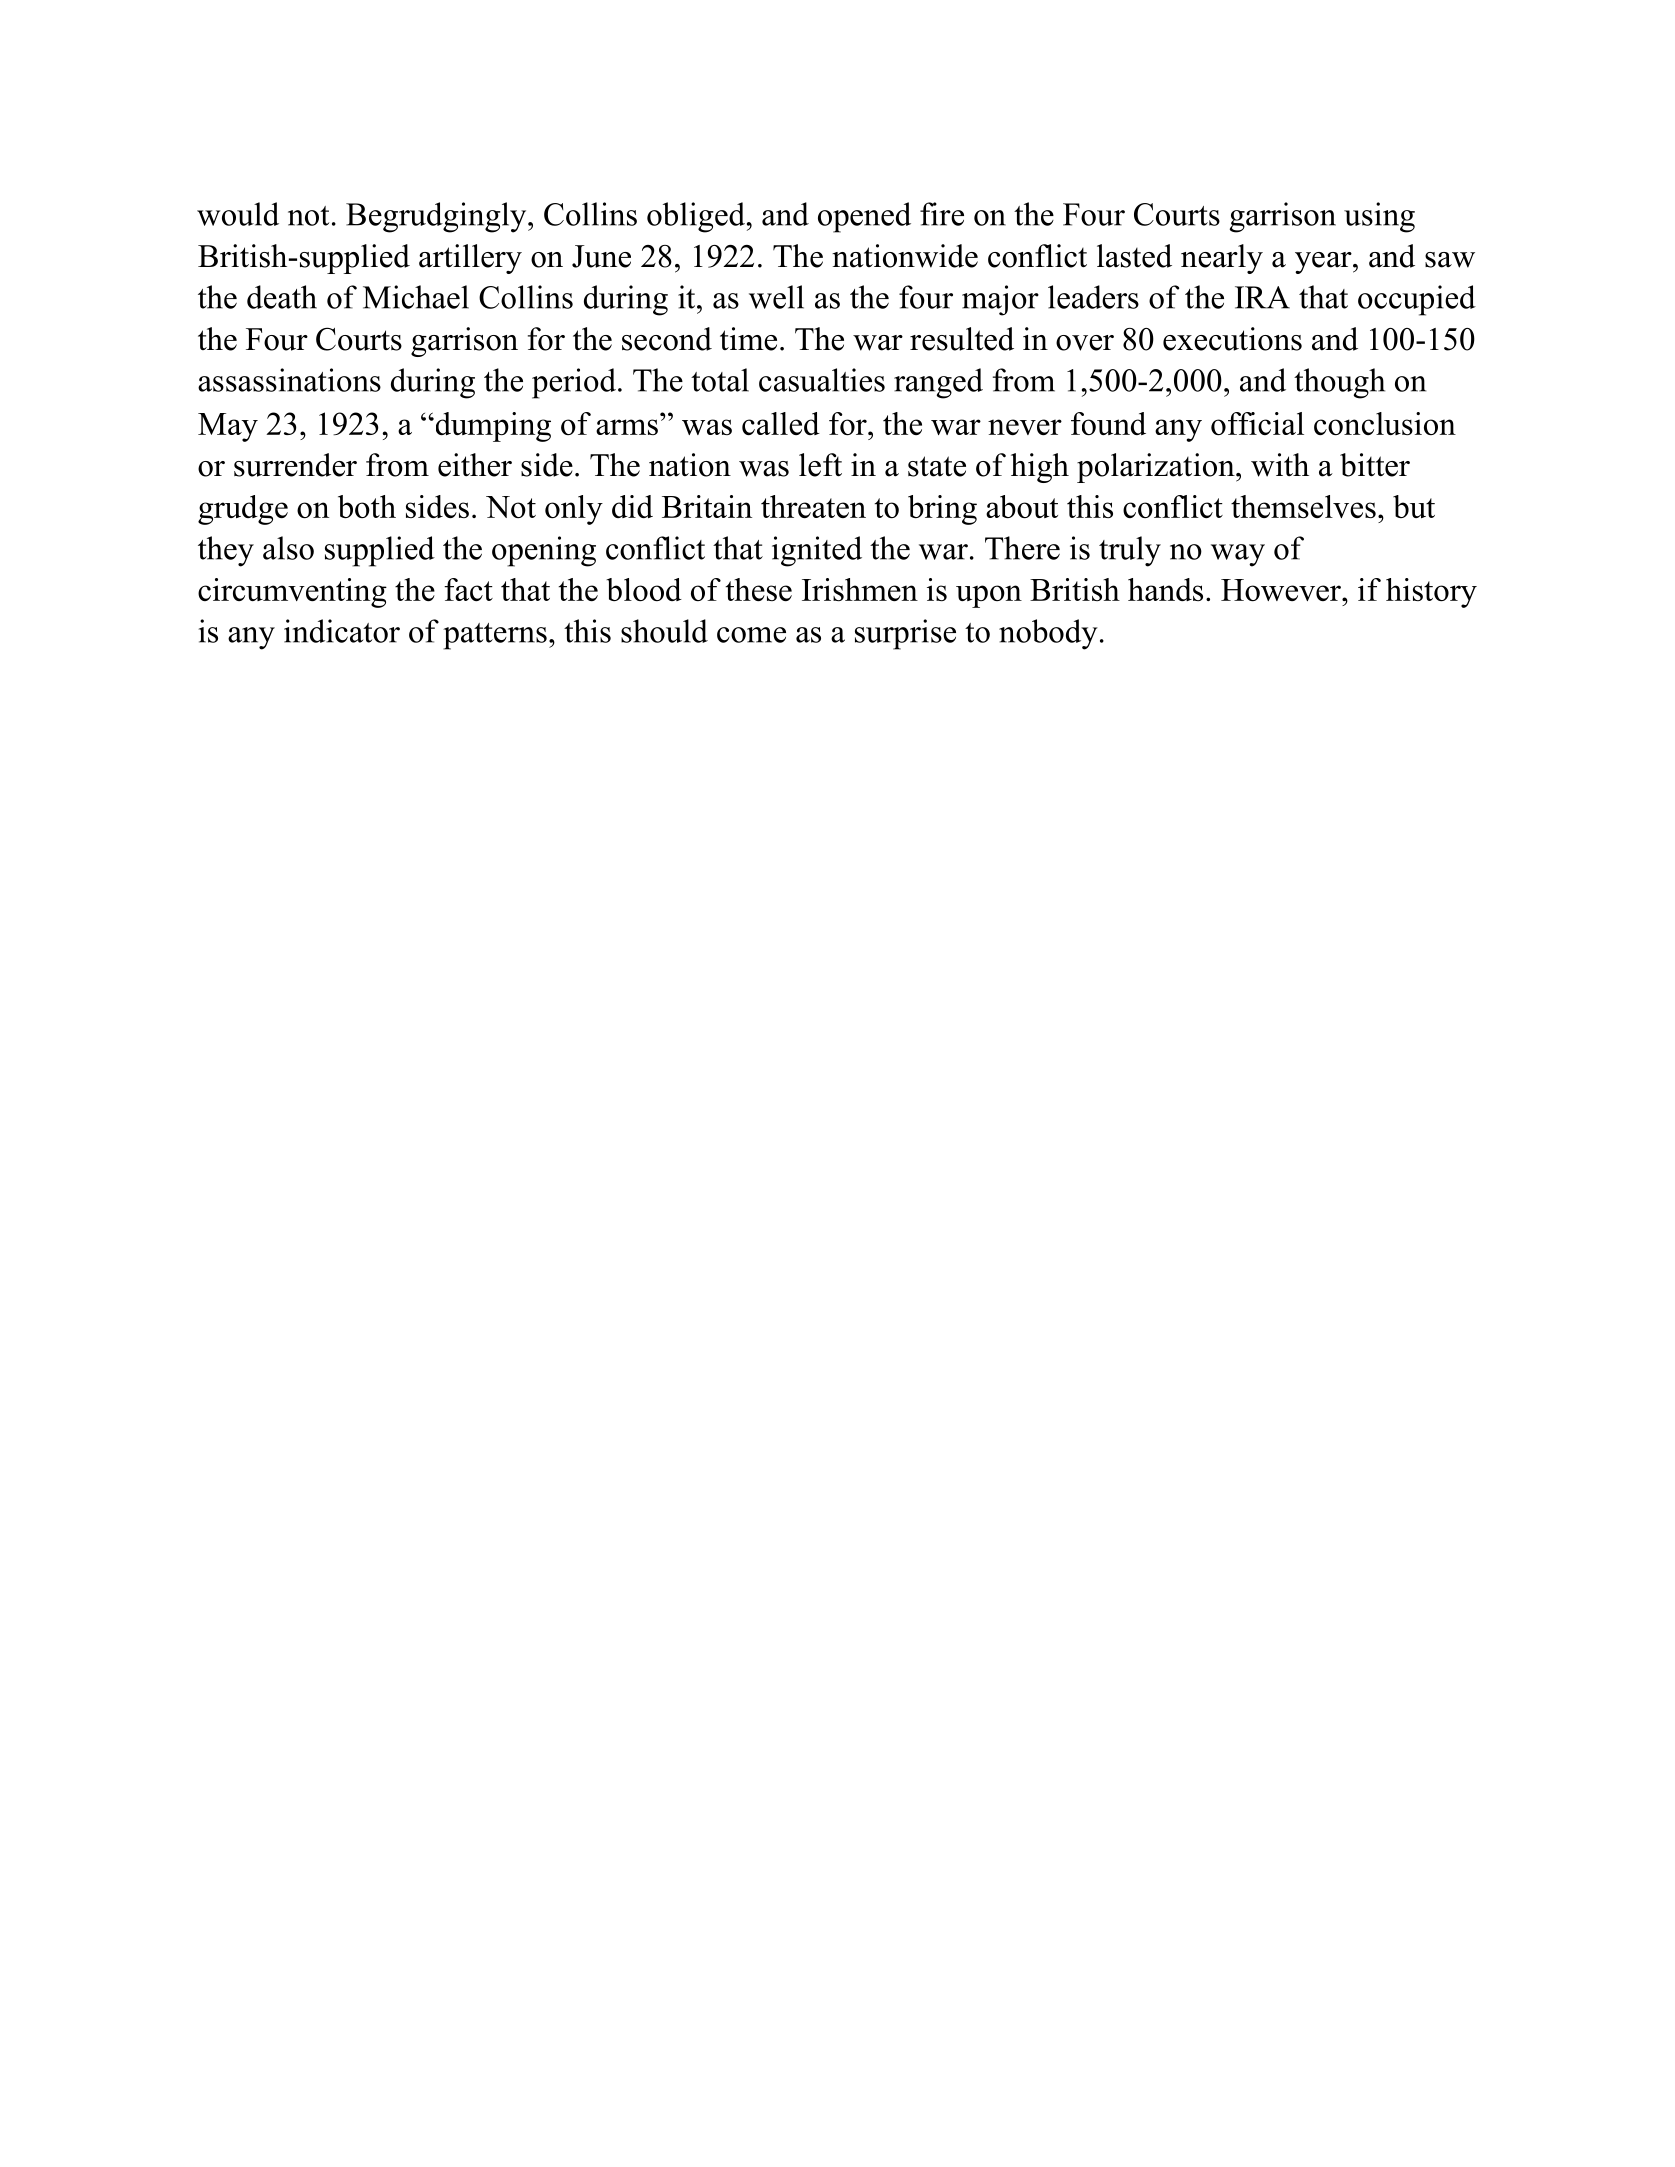 This image has height=2167, width=1675. Describe the element at coordinates (1282, 590) in the image. I see `However` at that location.
